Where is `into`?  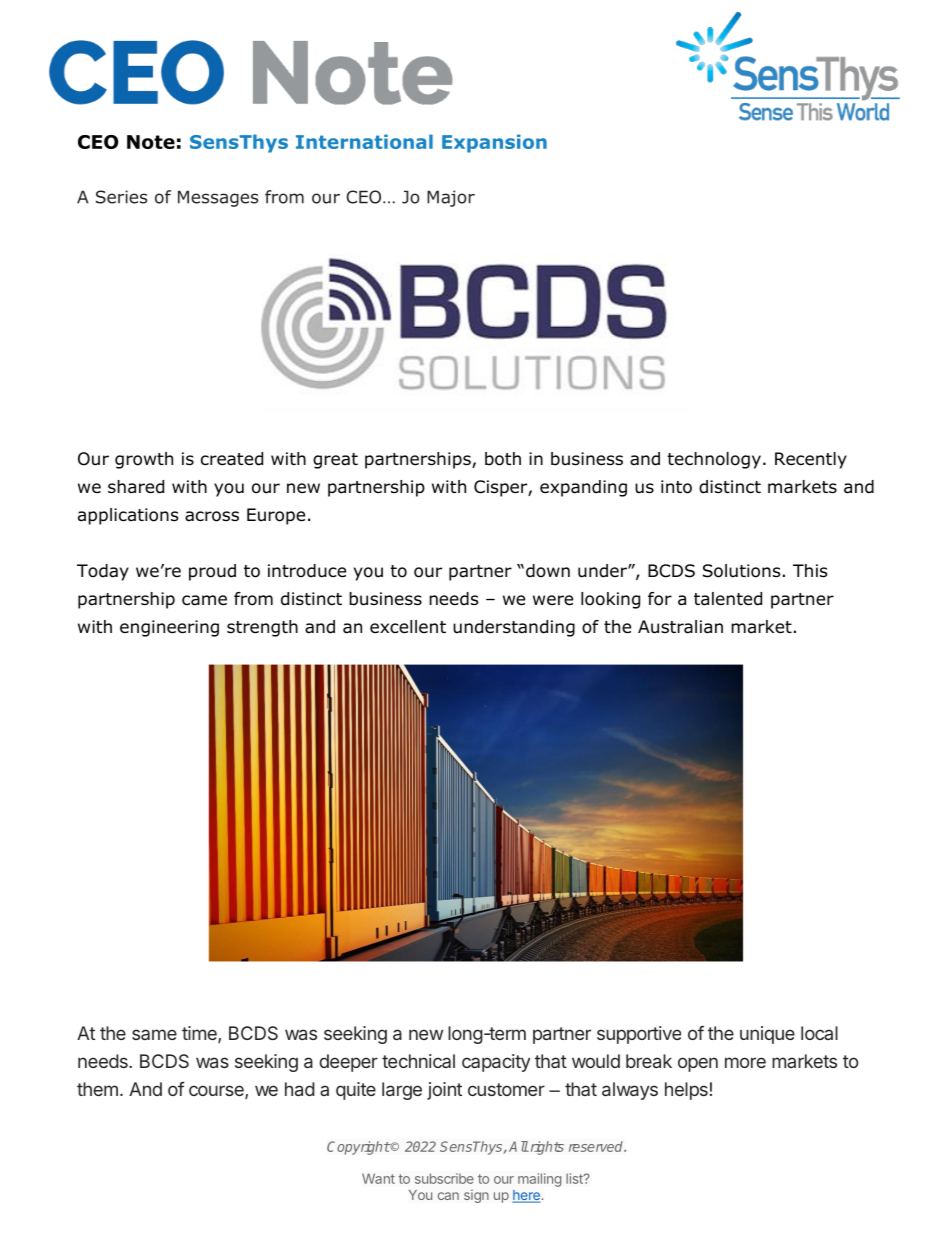
into is located at coordinates (676, 487).
